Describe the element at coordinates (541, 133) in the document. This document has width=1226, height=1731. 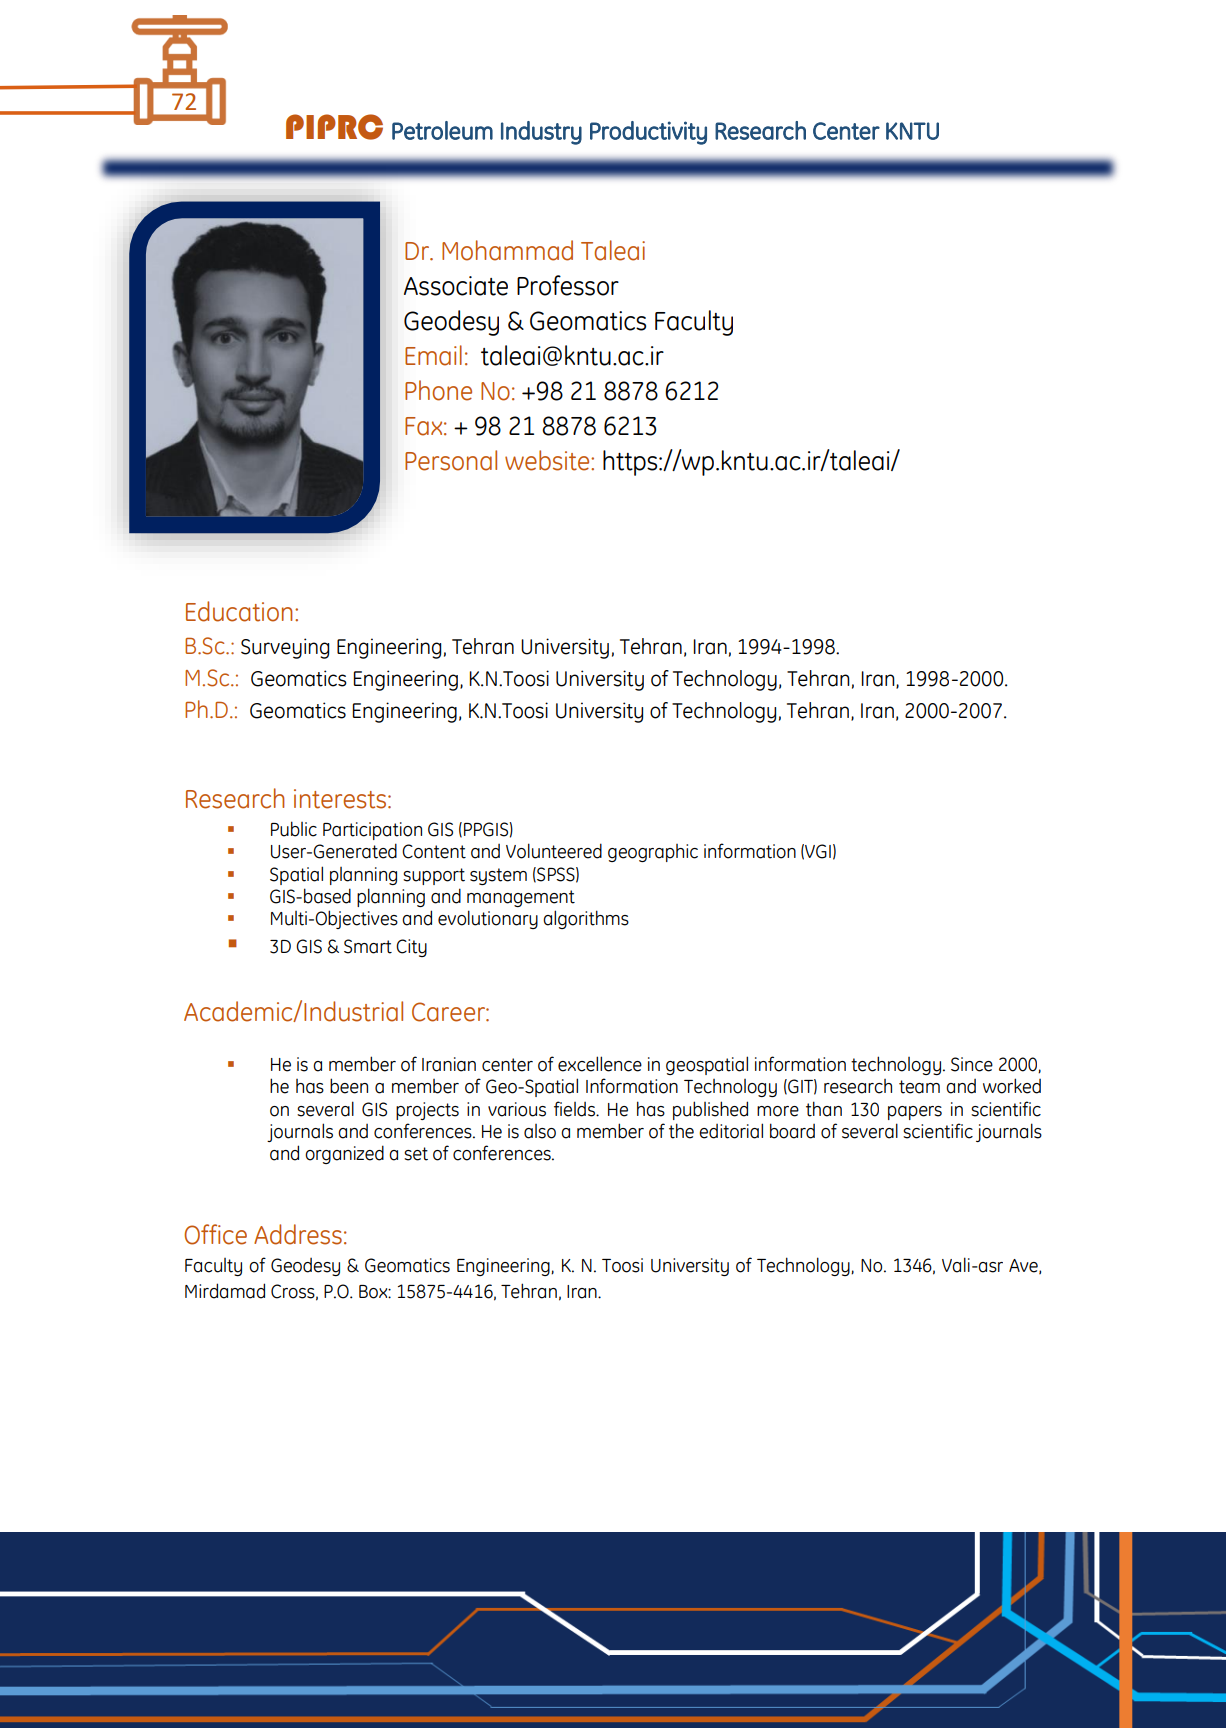
I see `Industry` at that location.
